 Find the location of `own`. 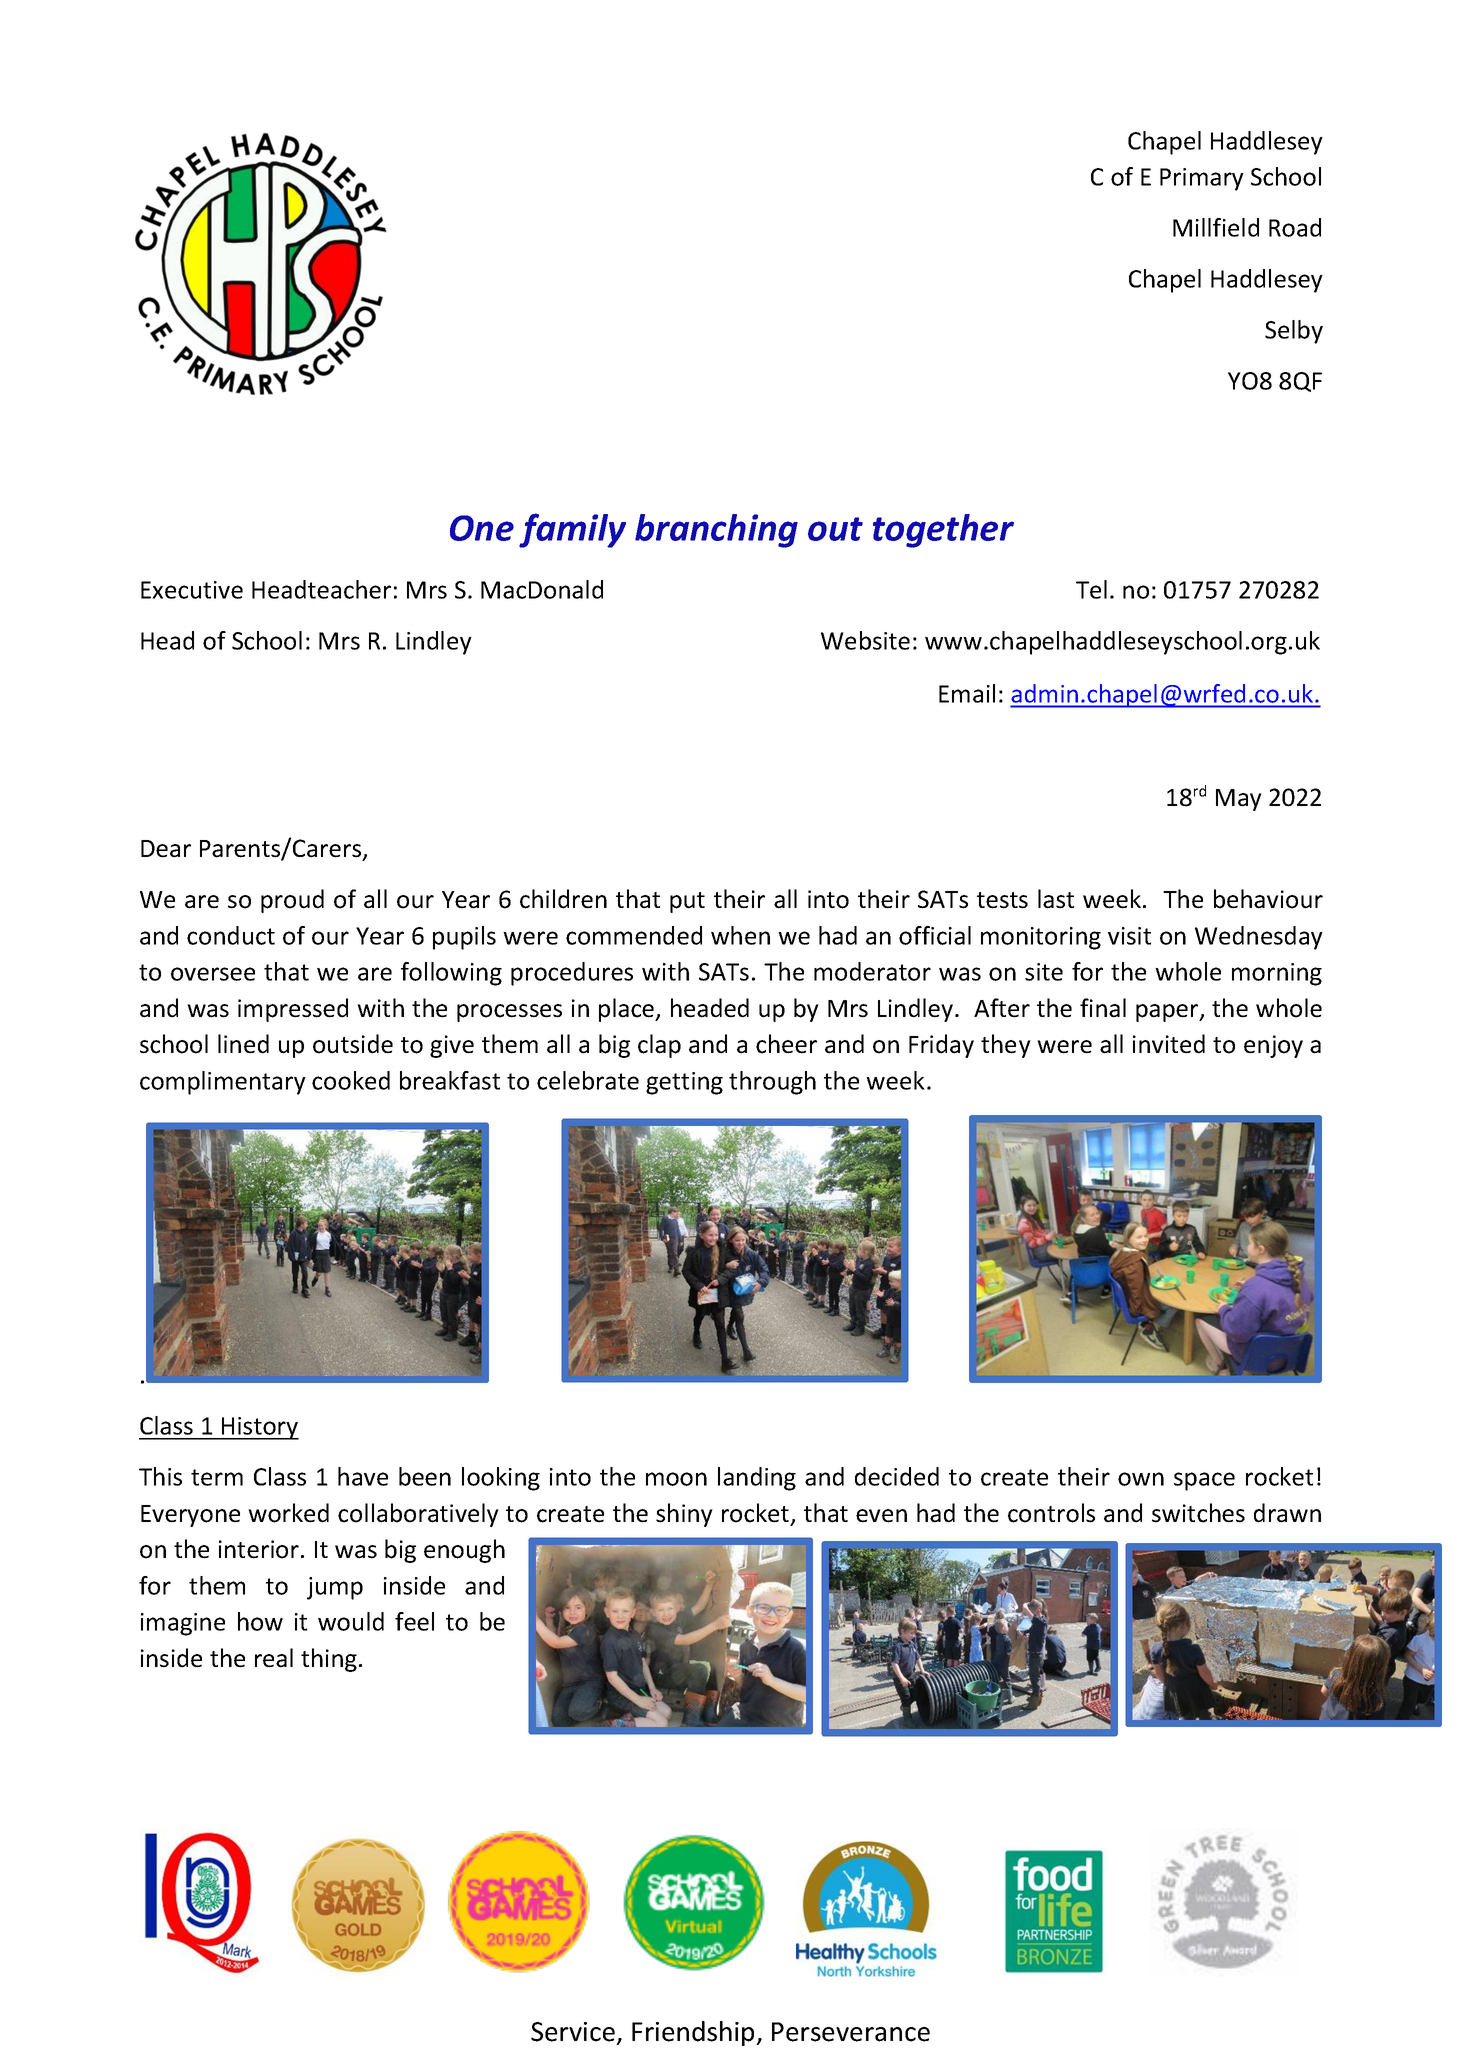

own is located at coordinates (1141, 1479).
